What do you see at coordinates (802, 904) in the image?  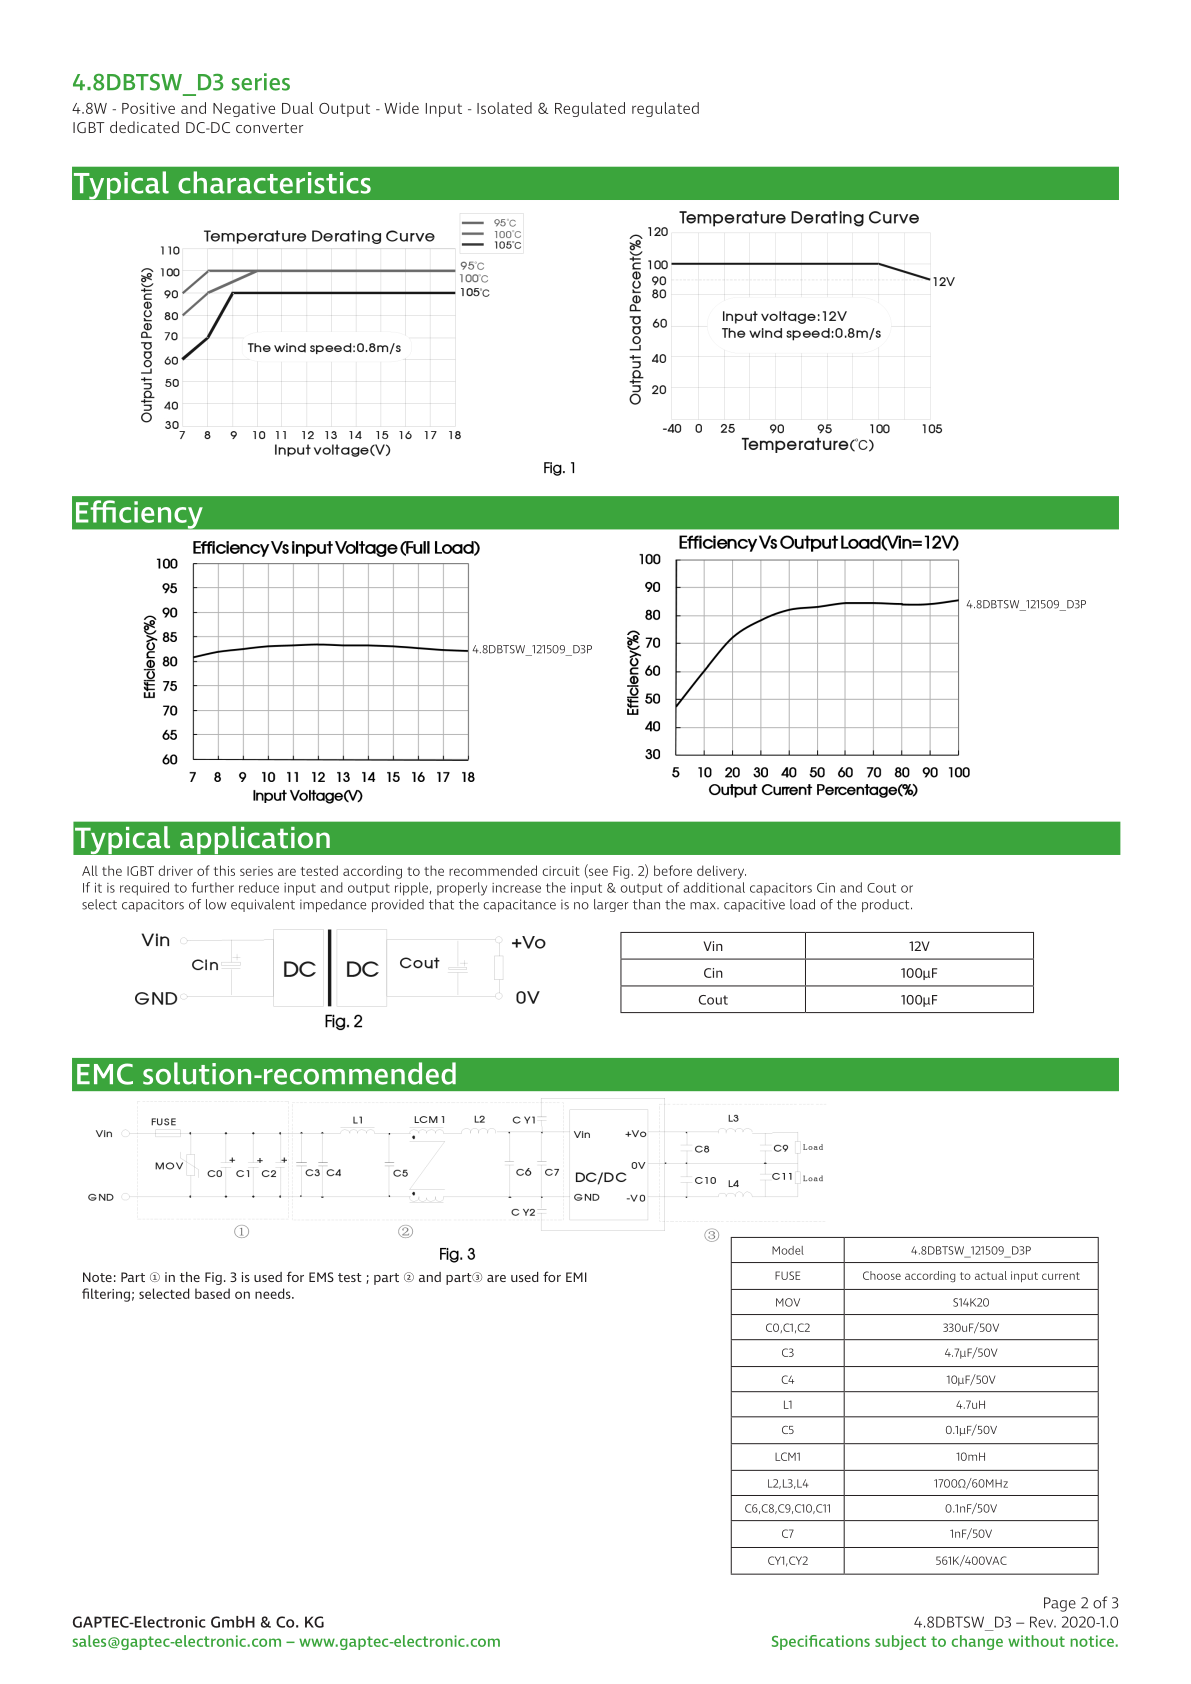 I see `load` at bounding box center [802, 904].
